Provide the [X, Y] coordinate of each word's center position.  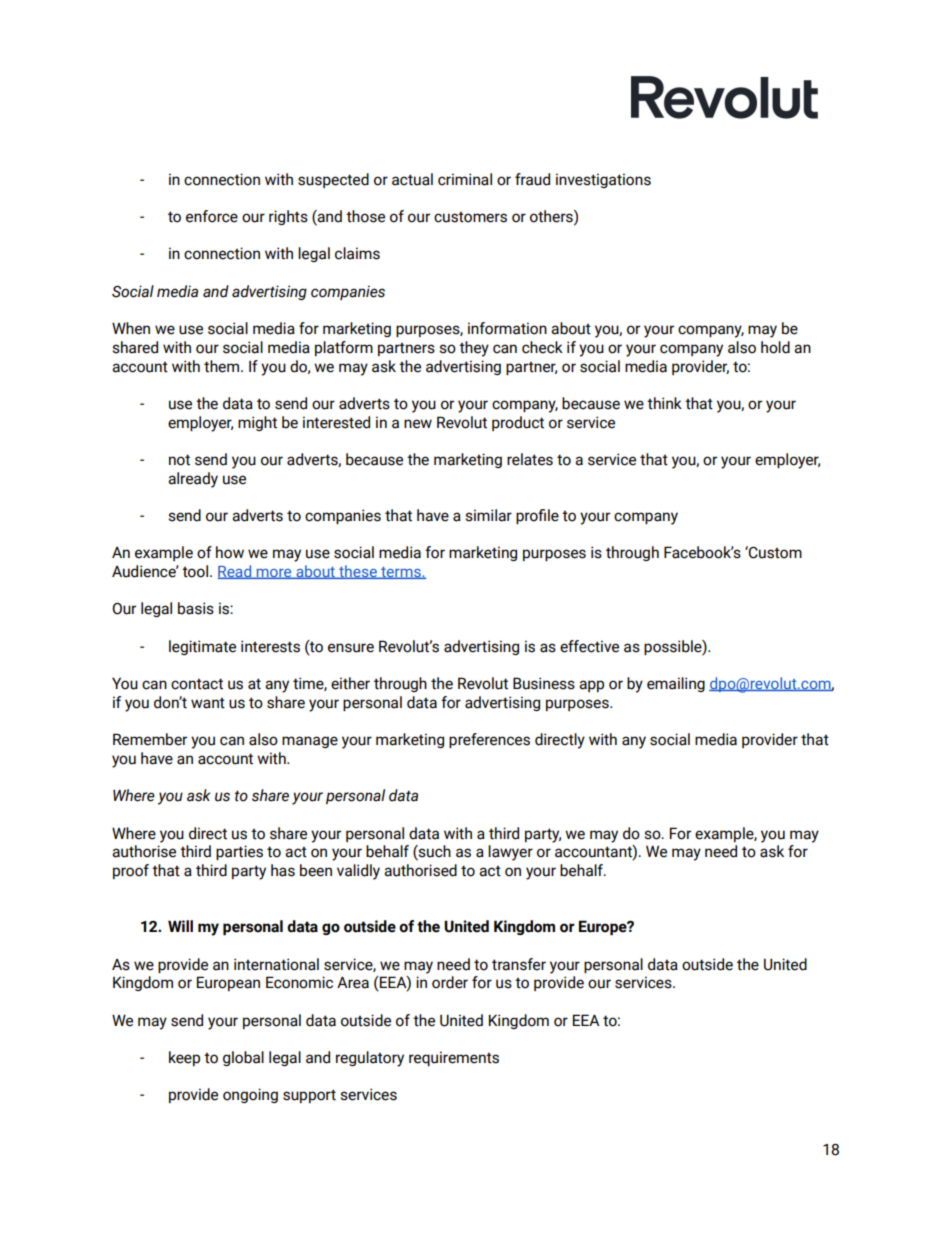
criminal [465, 179]
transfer [519, 964]
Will [180, 926]
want [208, 703]
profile [537, 516]
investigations [603, 180]
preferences [489, 740]
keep [184, 1058]
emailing [676, 684]
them [223, 366]
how [230, 552]
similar [488, 515]
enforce [212, 216]
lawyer [510, 853]
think [664, 403]
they [474, 349]
